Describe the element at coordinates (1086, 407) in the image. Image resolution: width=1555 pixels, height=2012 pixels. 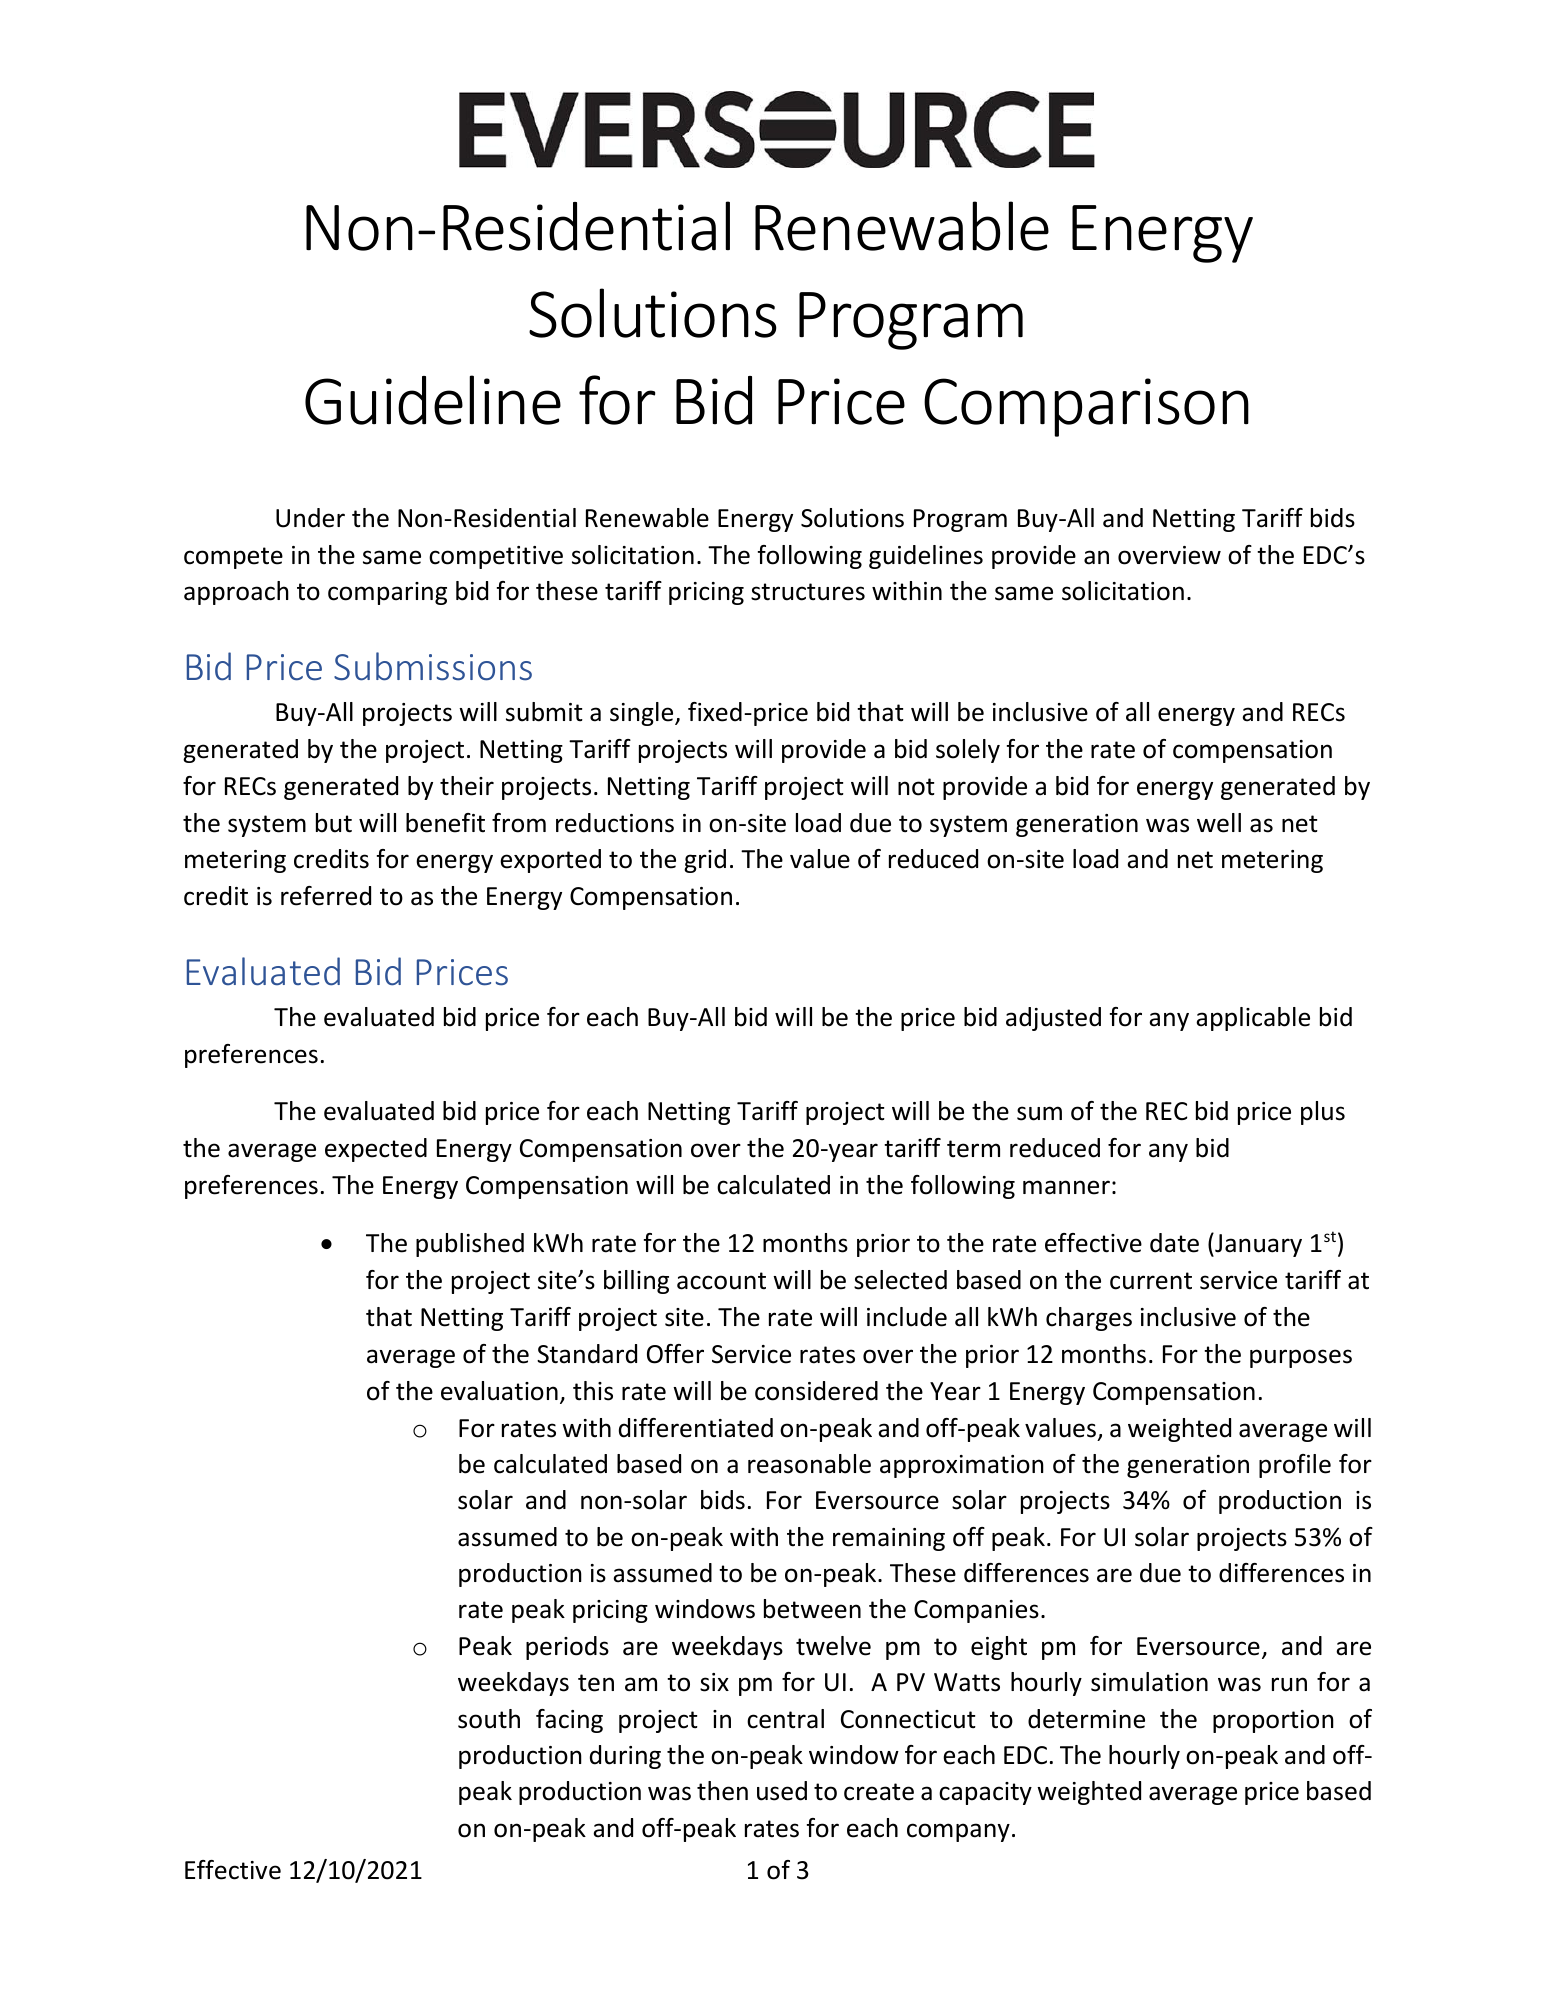
I see `Comparison` at that location.
